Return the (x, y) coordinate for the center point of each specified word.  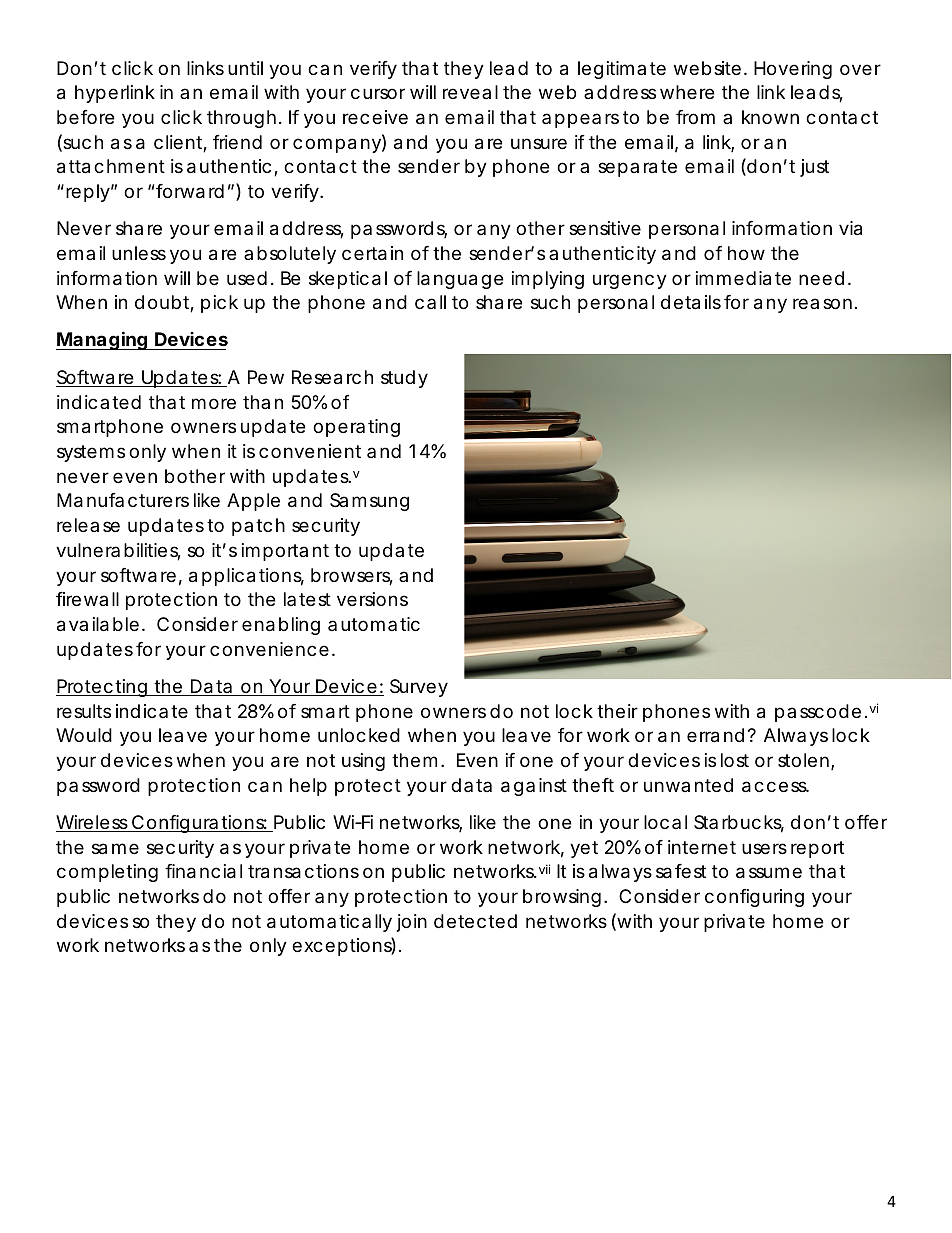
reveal (470, 92)
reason (822, 303)
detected (475, 921)
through (241, 119)
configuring (754, 898)
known (770, 117)
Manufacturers (123, 500)
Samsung (369, 502)
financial (203, 871)
